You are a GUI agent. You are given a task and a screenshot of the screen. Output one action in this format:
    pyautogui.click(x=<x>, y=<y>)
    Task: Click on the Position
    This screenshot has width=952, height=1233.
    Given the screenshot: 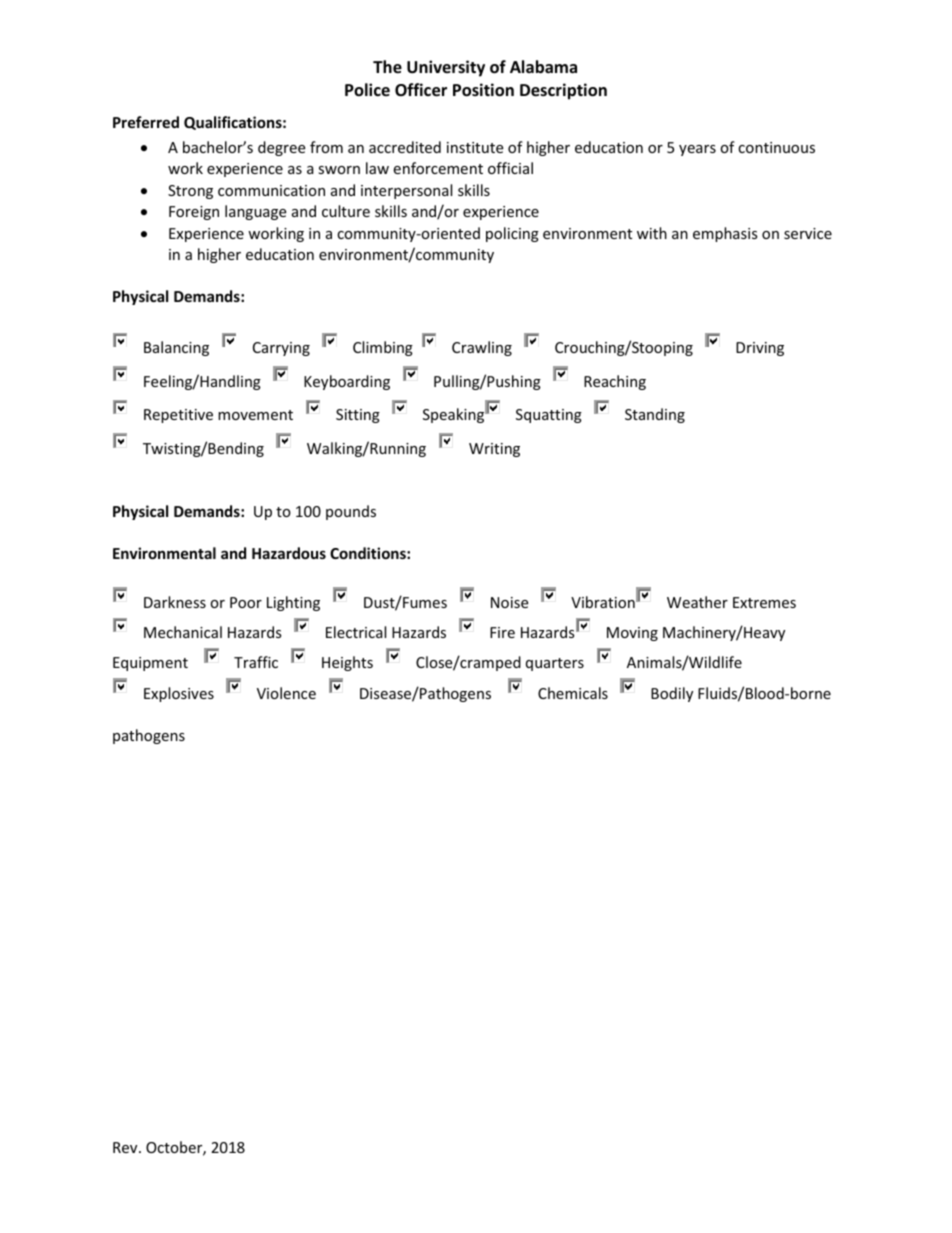 What is the action you would take?
    pyautogui.click(x=483, y=90)
